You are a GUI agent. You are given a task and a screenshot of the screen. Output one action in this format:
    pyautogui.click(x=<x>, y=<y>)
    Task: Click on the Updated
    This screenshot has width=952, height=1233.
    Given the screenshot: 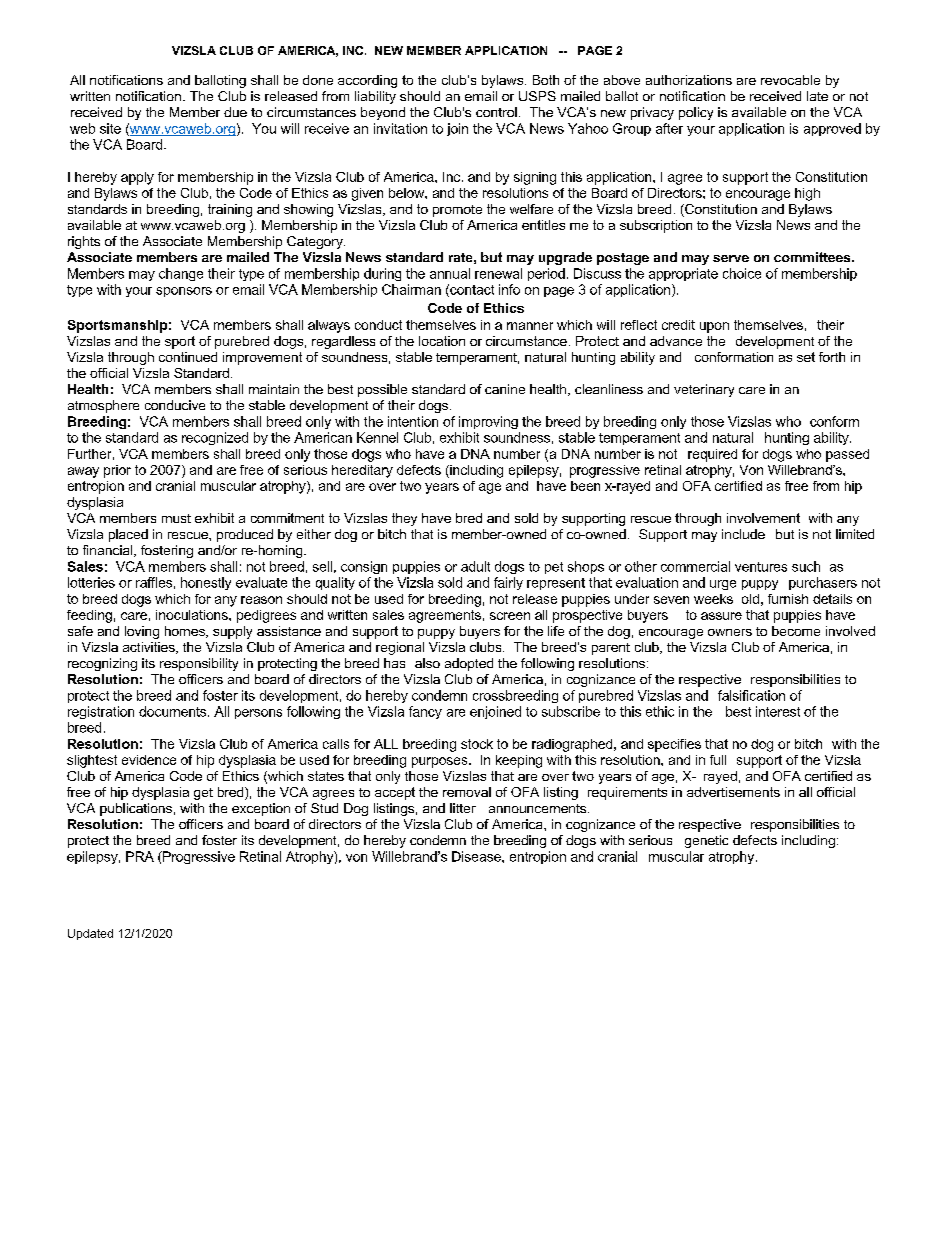 What is the action you would take?
    pyautogui.click(x=90, y=934)
